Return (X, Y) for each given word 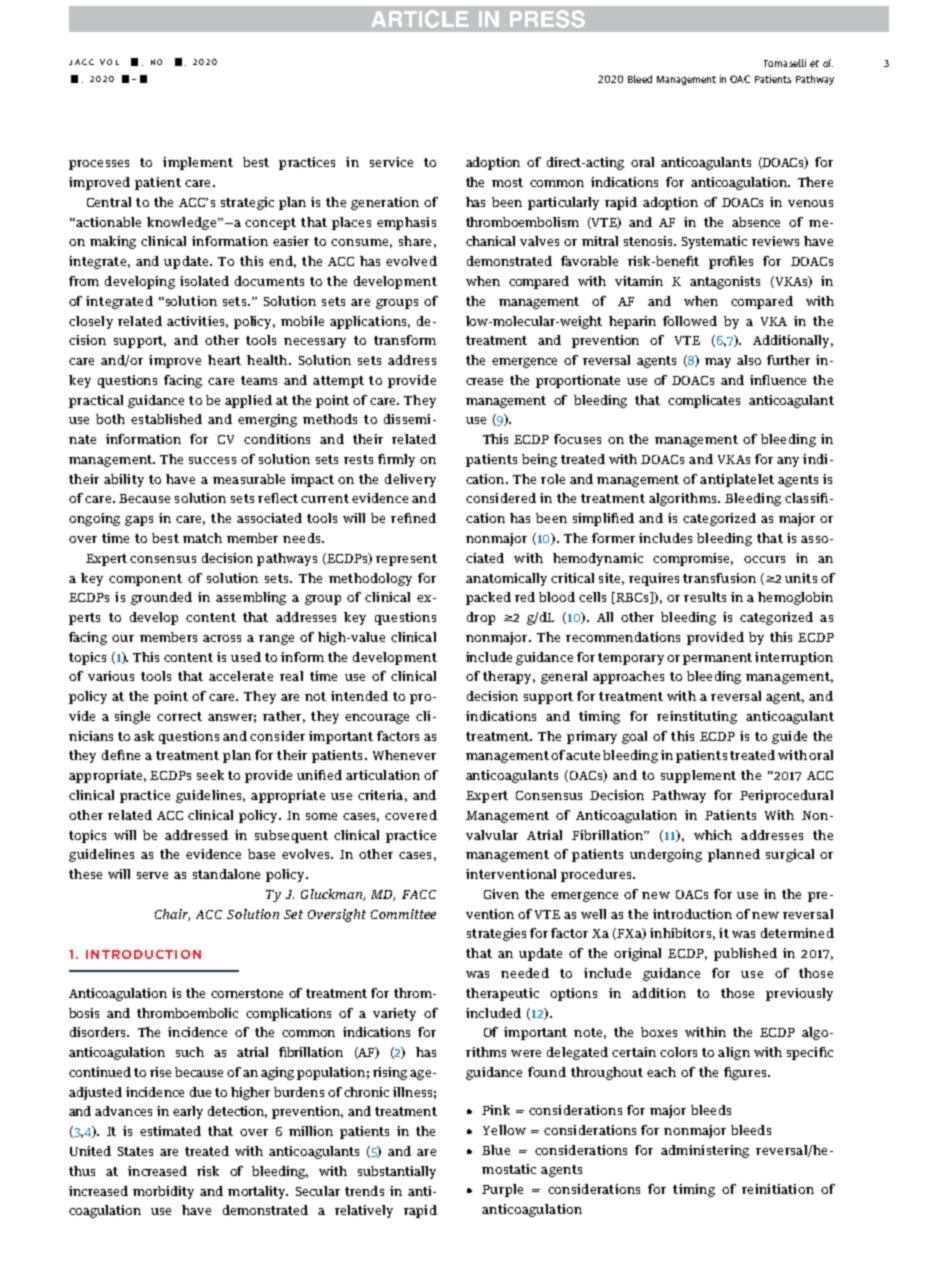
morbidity (163, 1192)
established (166, 419)
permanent (717, 659)
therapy (509, 677)
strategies (496, 934)
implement (198, 163)
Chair (172, 915)
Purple (502, 1190)
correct (179, 716)
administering (705, 1151)
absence (756, 222)
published (745, 954)
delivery (410, 480)
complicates (704, 401)
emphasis (406, 223)
